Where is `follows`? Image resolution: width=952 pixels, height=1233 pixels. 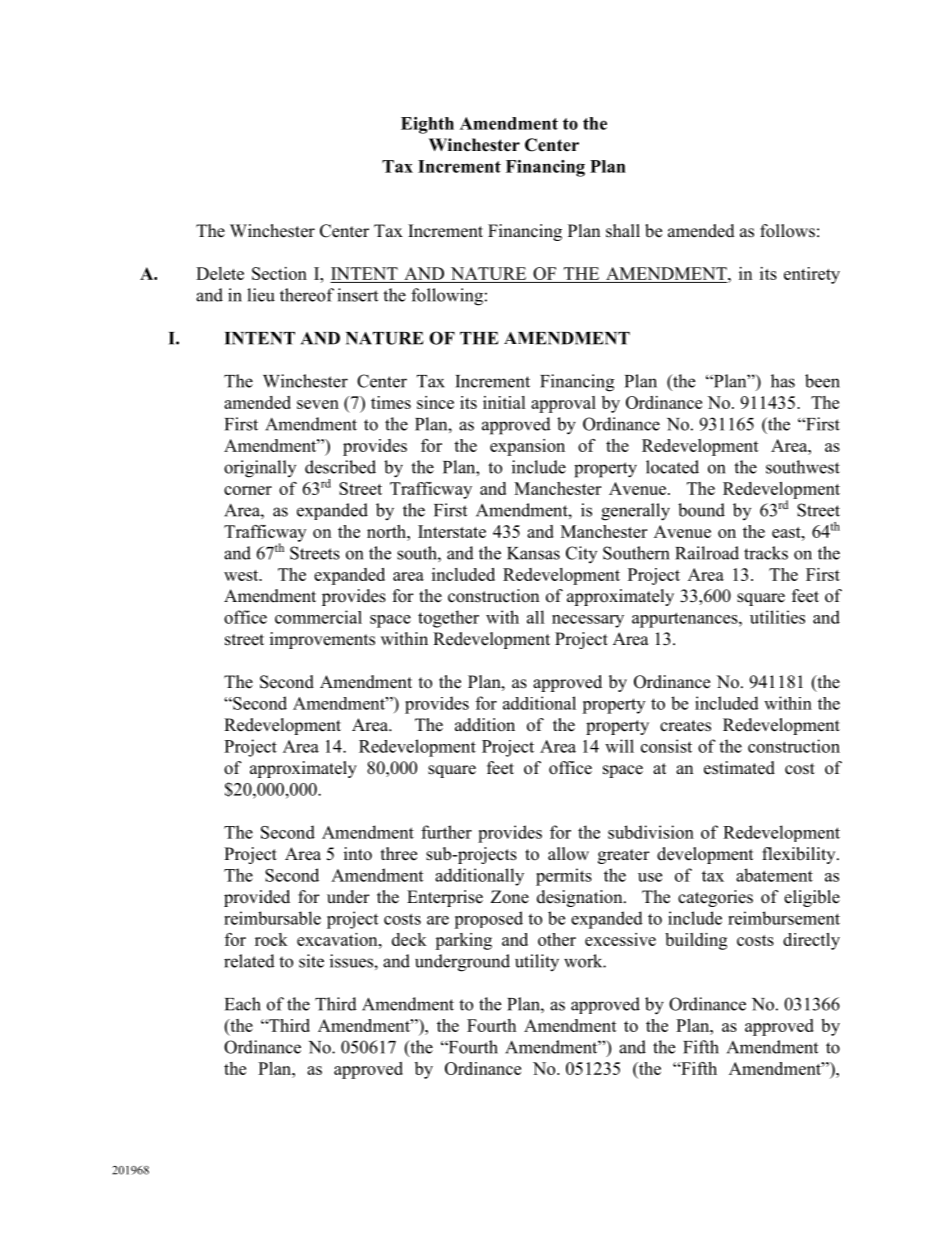 follows is located at coordinates (787, 231).
